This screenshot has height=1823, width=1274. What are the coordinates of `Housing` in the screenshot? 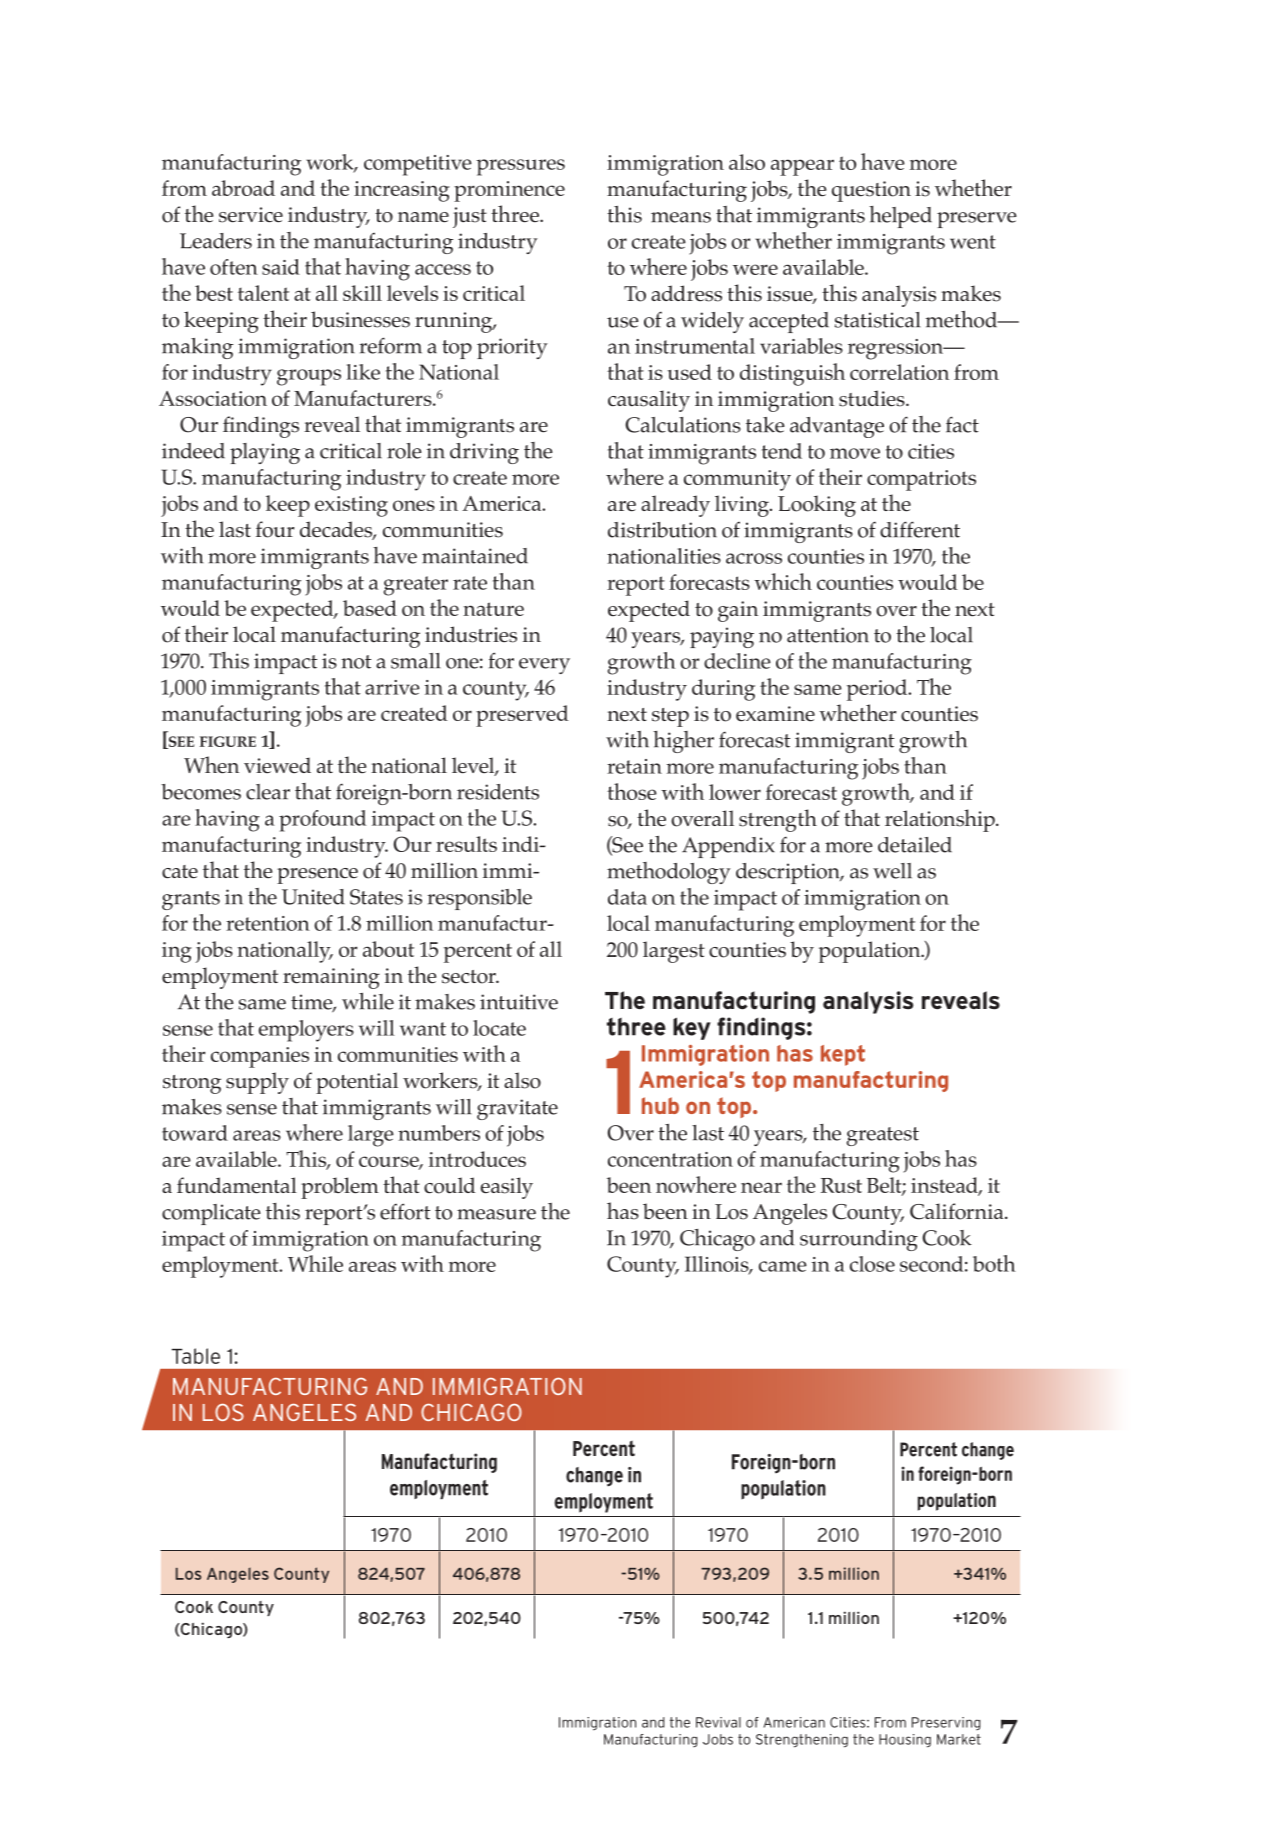 It's located at (905, 1741).
